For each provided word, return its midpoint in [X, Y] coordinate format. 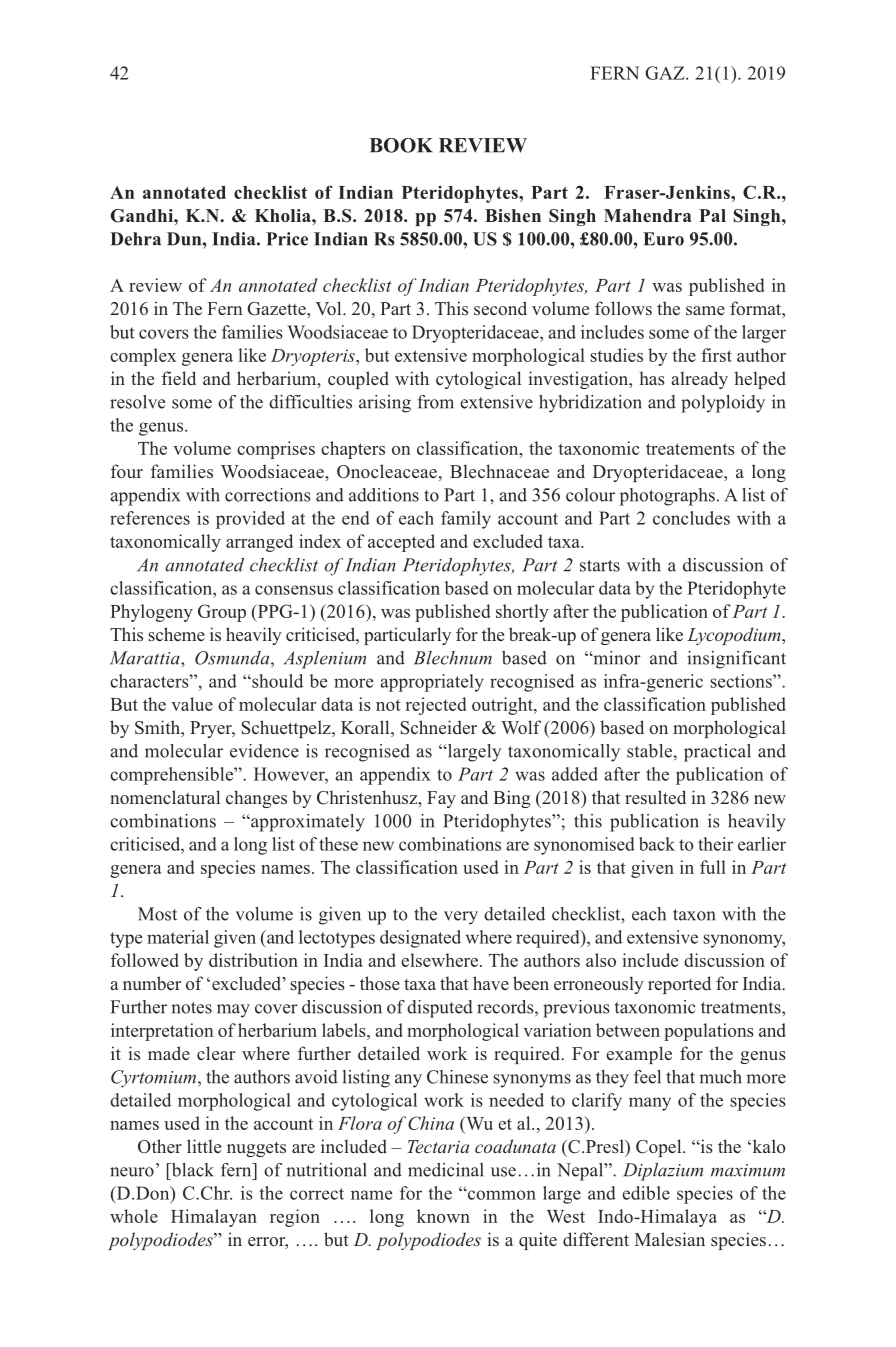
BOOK [401, 145]
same [705, 310]
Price [287, 239]
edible [646, 1193]
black [191, 1170]
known [443, 1216]
